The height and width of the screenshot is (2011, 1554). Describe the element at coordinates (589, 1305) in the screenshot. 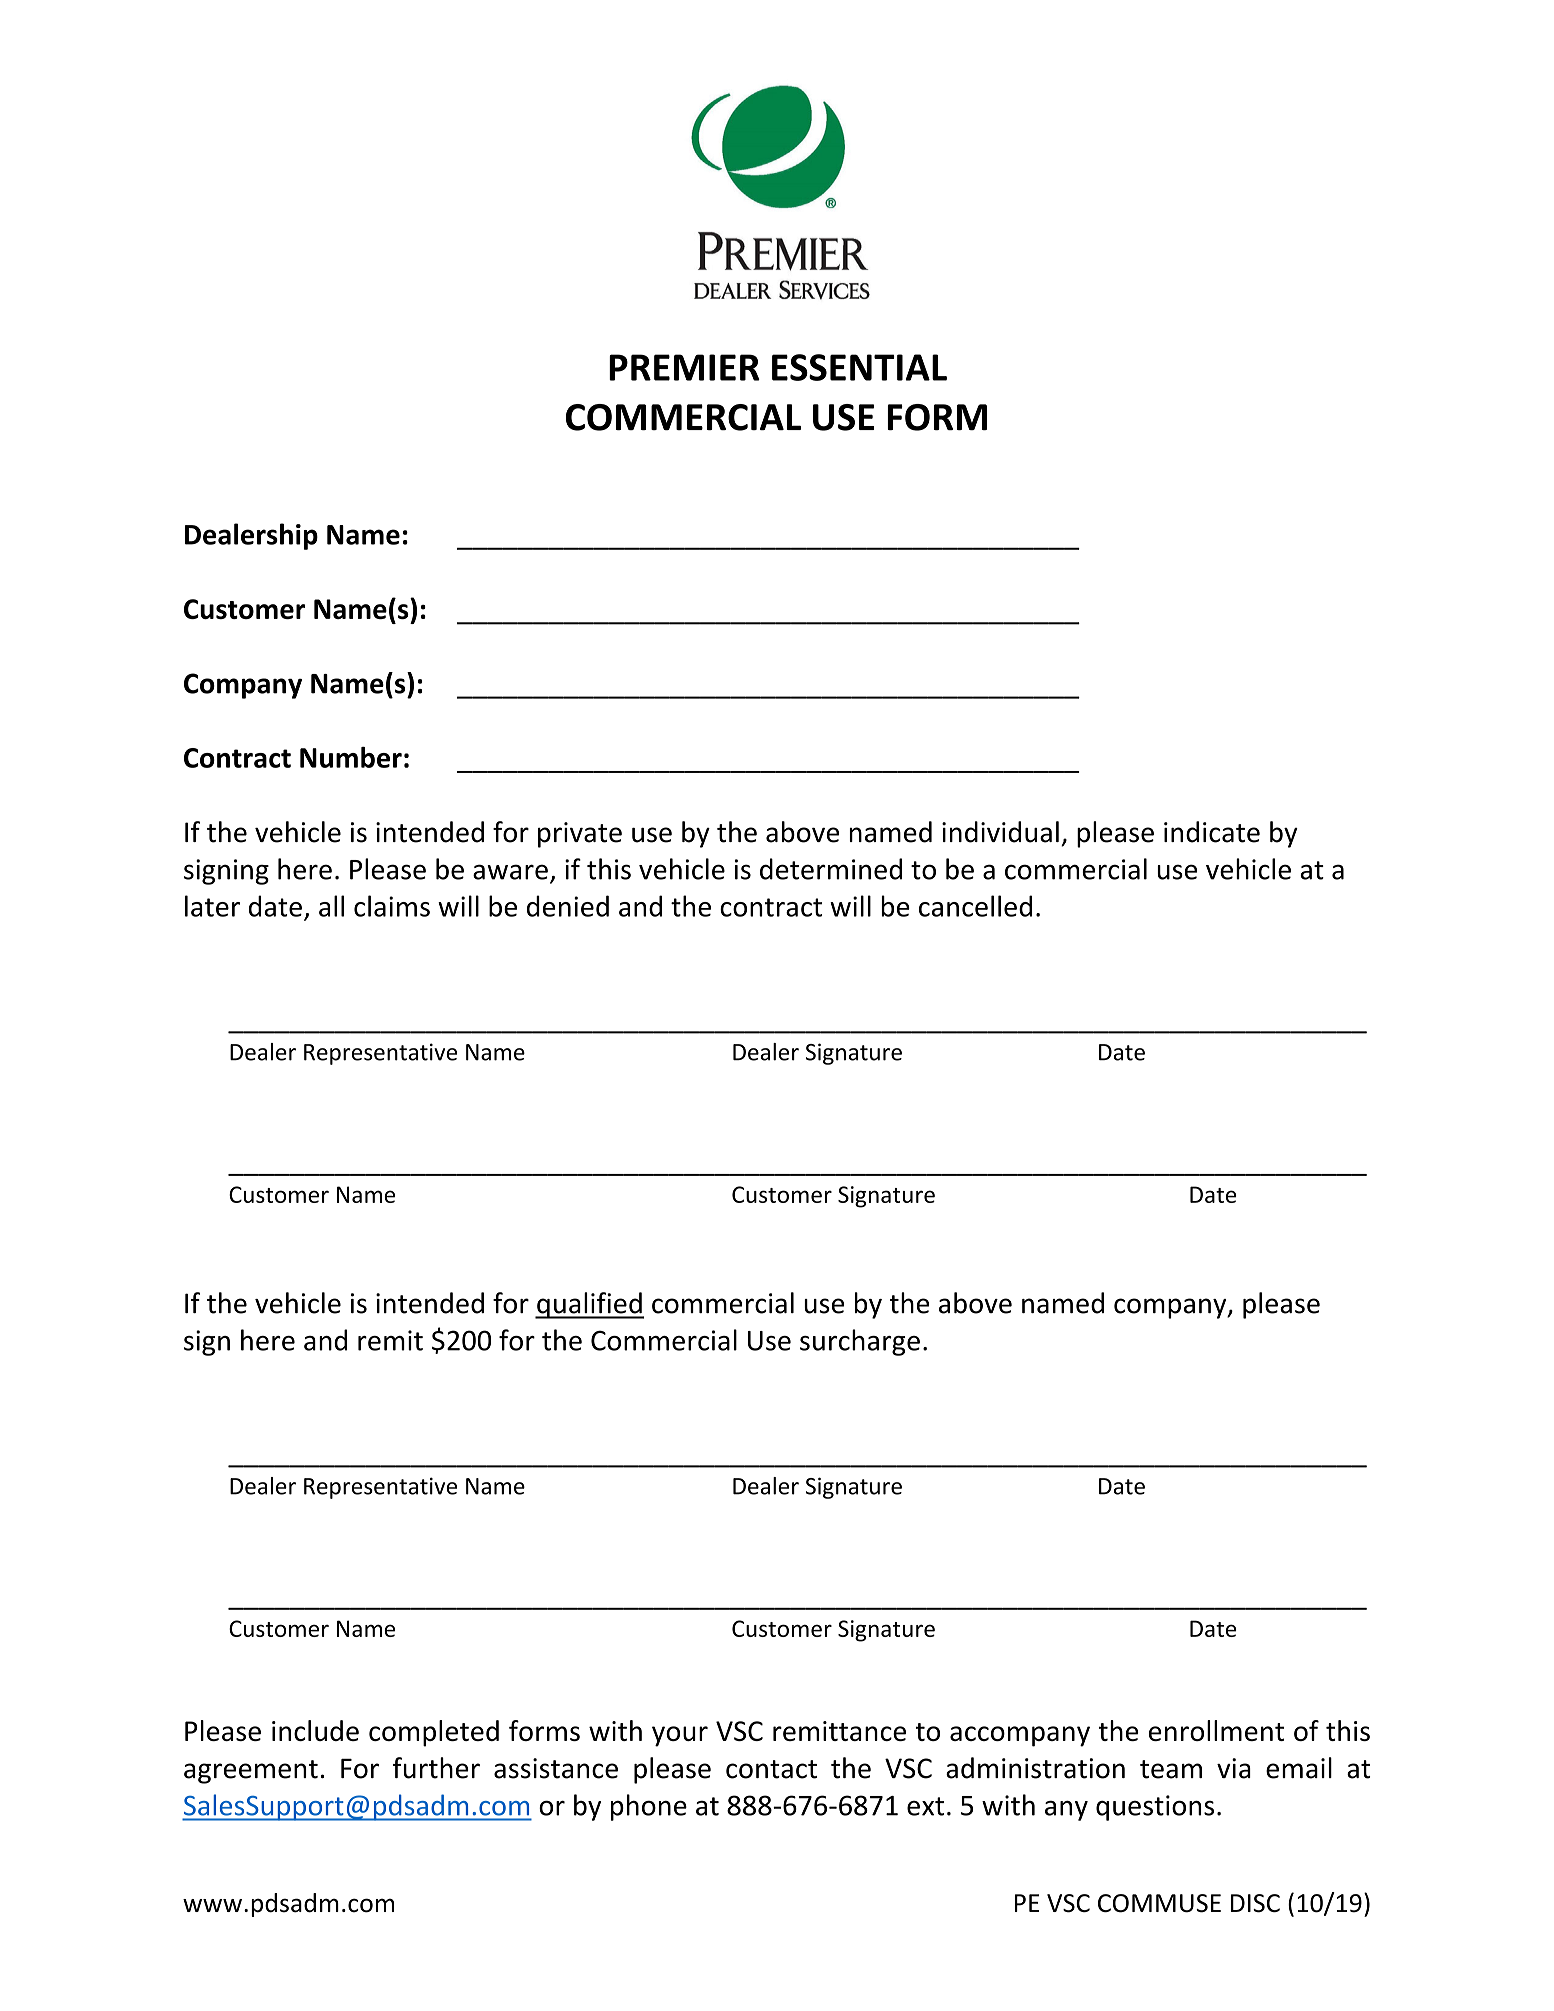

I see `qualified` at that location.
